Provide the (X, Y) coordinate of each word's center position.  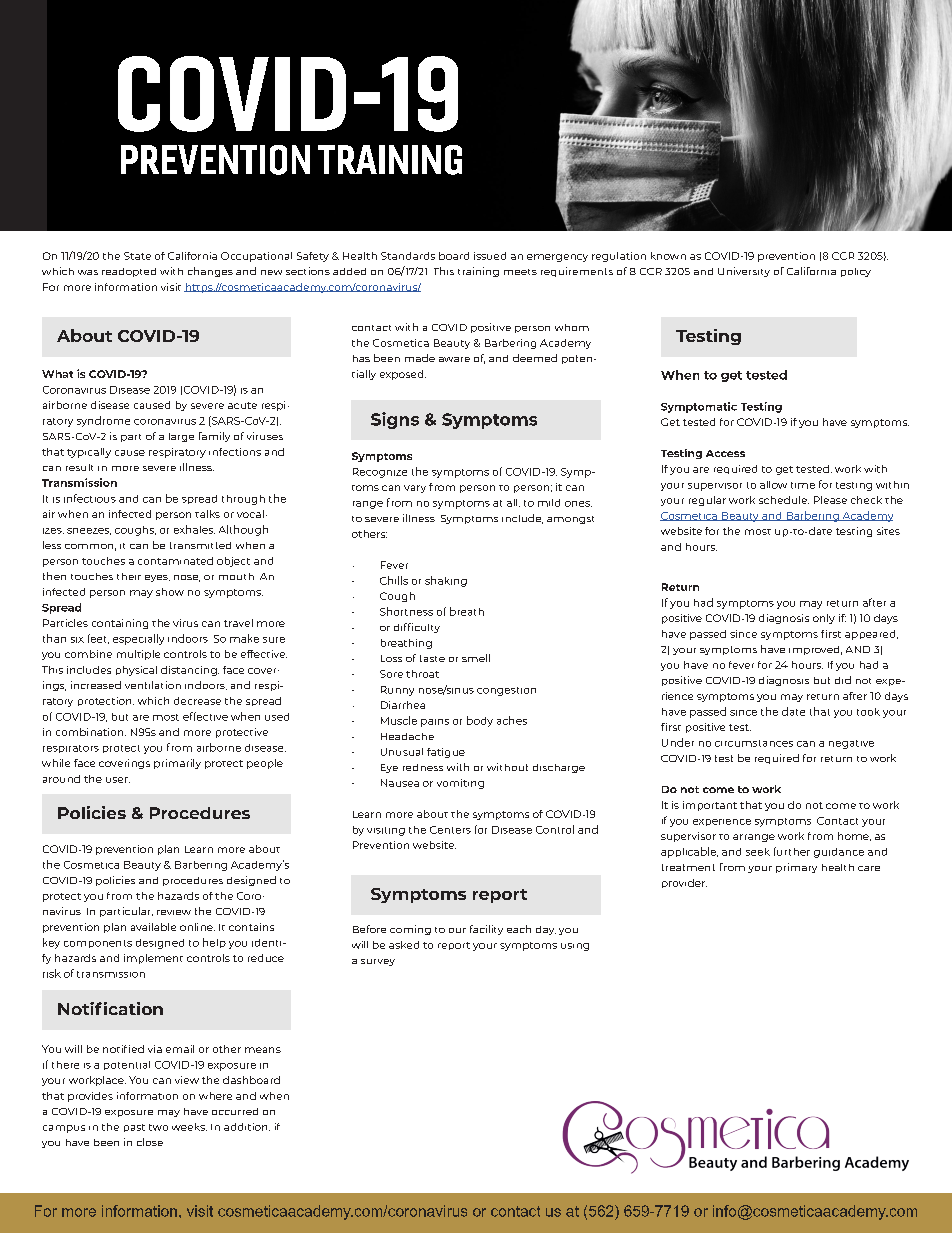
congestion (506, 691)
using (575, 947)
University (744, 272)
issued (490, 256)
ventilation (153, 685)
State (137, 256)
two (158, 1127)
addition (247, 1127)
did (843, 680)
